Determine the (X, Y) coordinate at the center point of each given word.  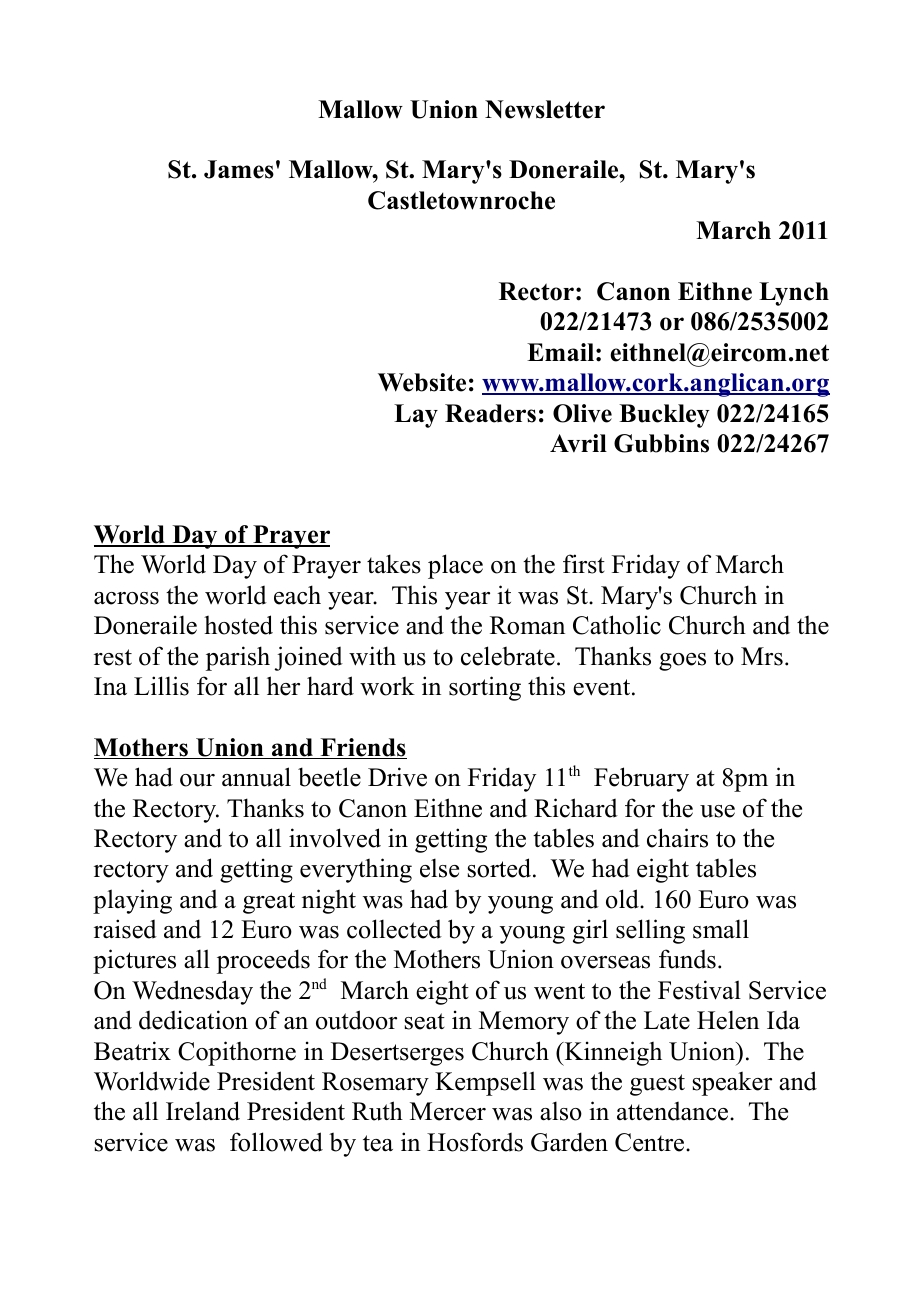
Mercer (448, 1111)
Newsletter (545, 109)
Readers (490, 413)
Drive (397, 777)
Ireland (203, 1111)
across (126, 598)
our (197, 780)
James (239, 169)
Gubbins (661, 443)
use (717, 811)
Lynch (794, 294)
